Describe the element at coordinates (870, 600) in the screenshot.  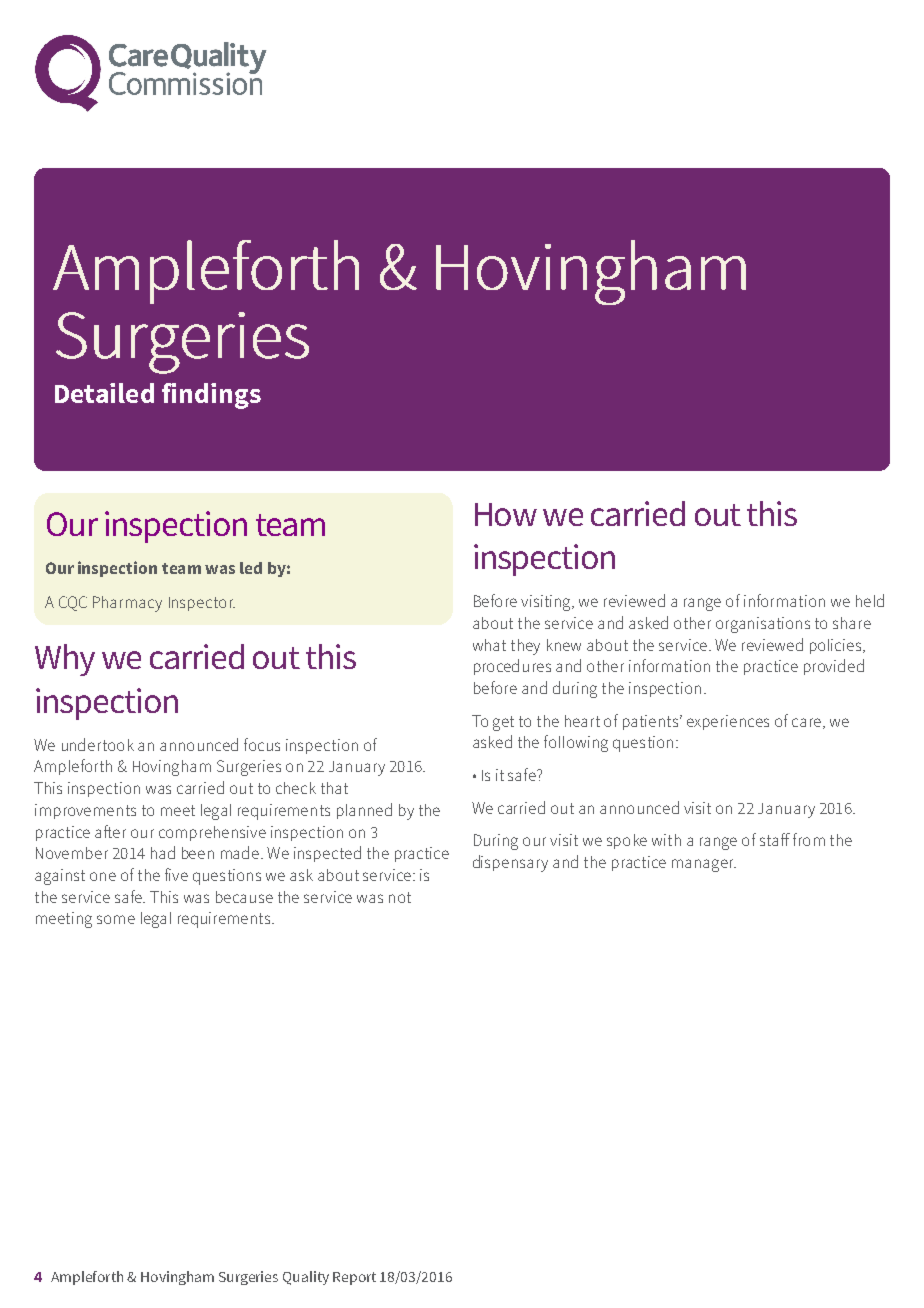
I see `held` at that location.
